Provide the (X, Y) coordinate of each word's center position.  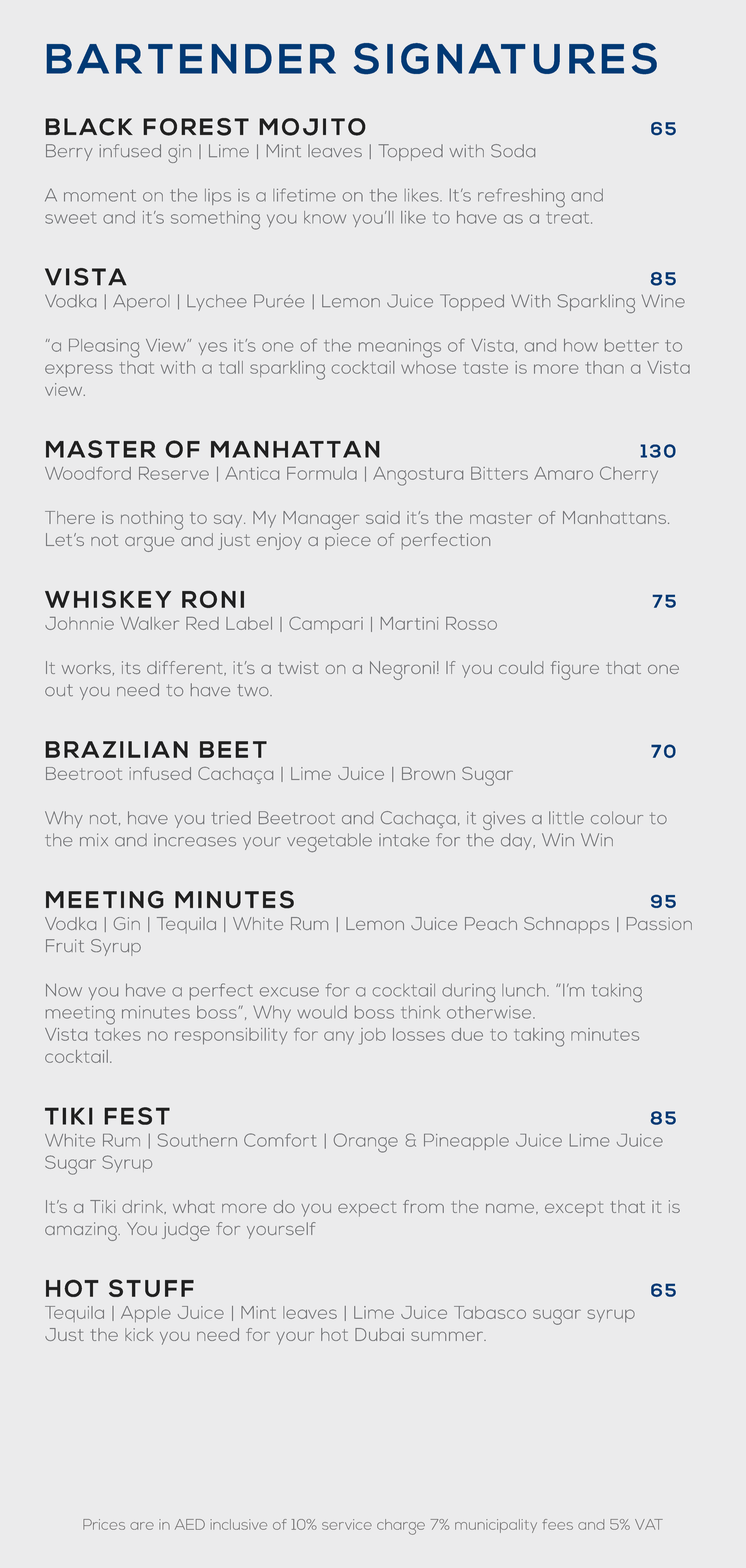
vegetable (329, 842)
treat (569, 218)
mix (94, 839)
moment (100, 196)
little (566, 817)
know (325, 217)
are (142, 1526)
